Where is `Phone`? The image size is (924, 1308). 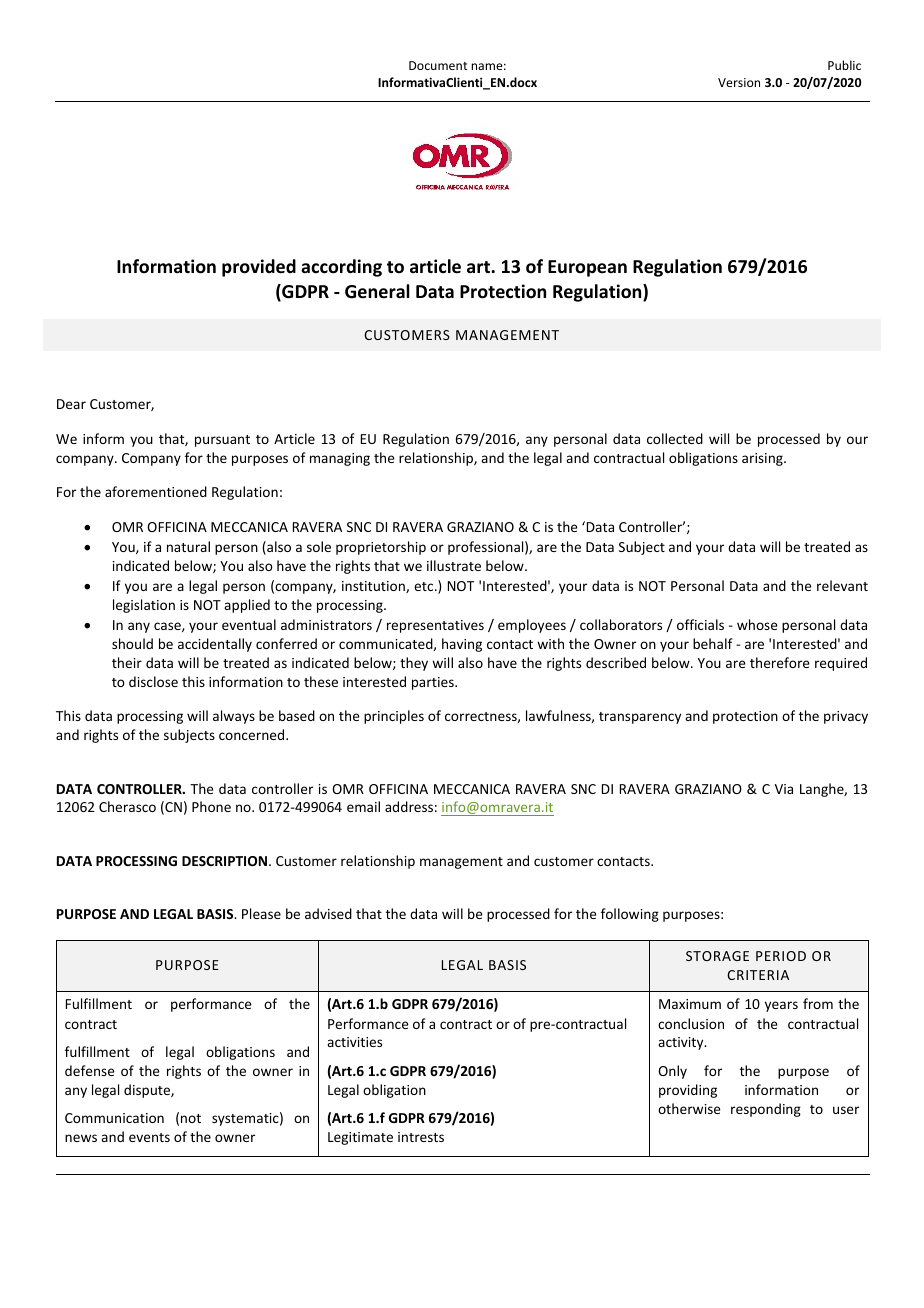
Phone is located at coordinates (211, 806).
